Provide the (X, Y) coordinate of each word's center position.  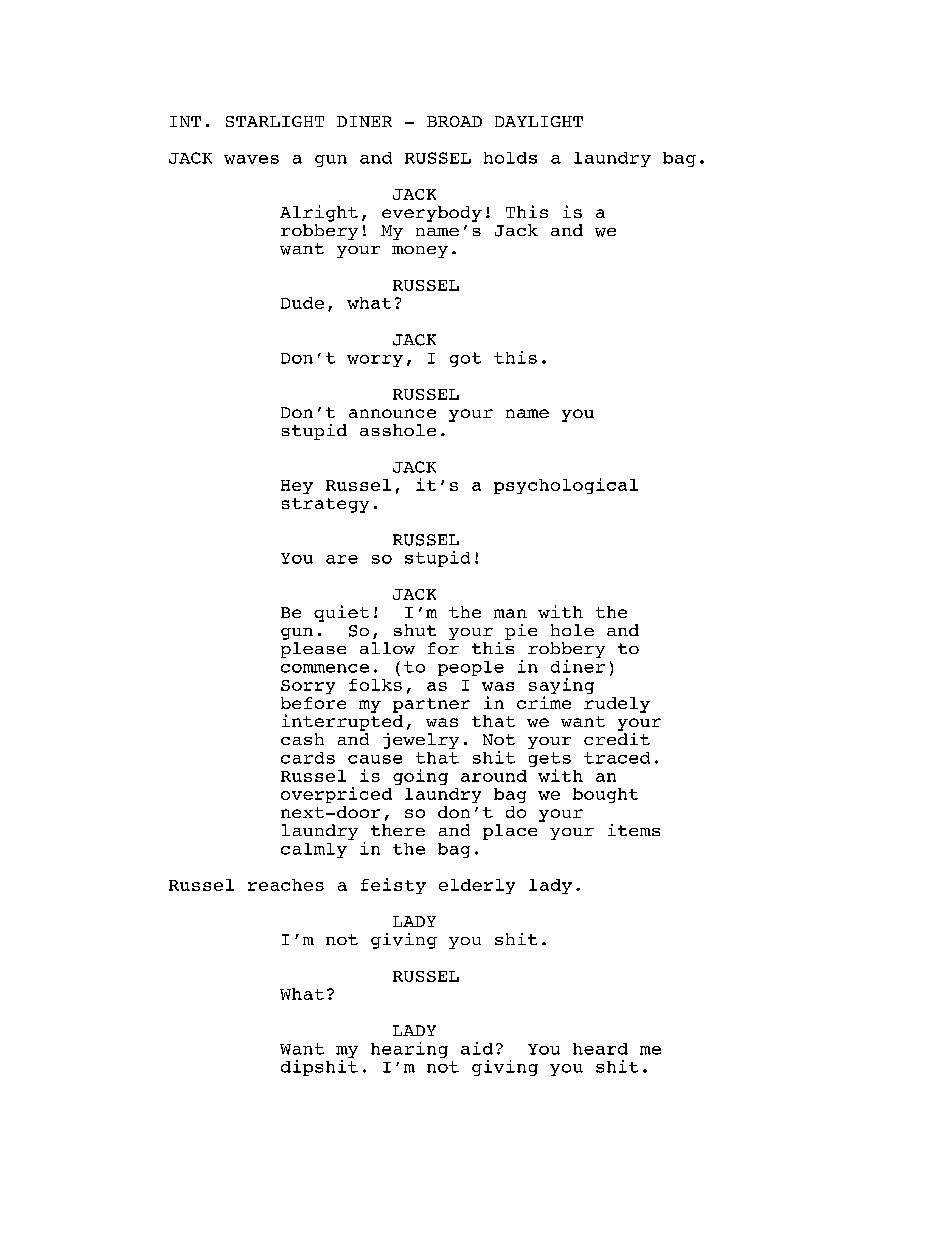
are (342, 559)
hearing (409, 1050)
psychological (566, 486)
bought (605, 795)
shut (415, 630)
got (465, 359)
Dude (302, 303)
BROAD (454, 121)
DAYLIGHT (539, 121)
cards (308, 758)
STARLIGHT (275, 121)
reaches (286, 885)
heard (600, 1049)
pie (521, 632)
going (420, 777)
